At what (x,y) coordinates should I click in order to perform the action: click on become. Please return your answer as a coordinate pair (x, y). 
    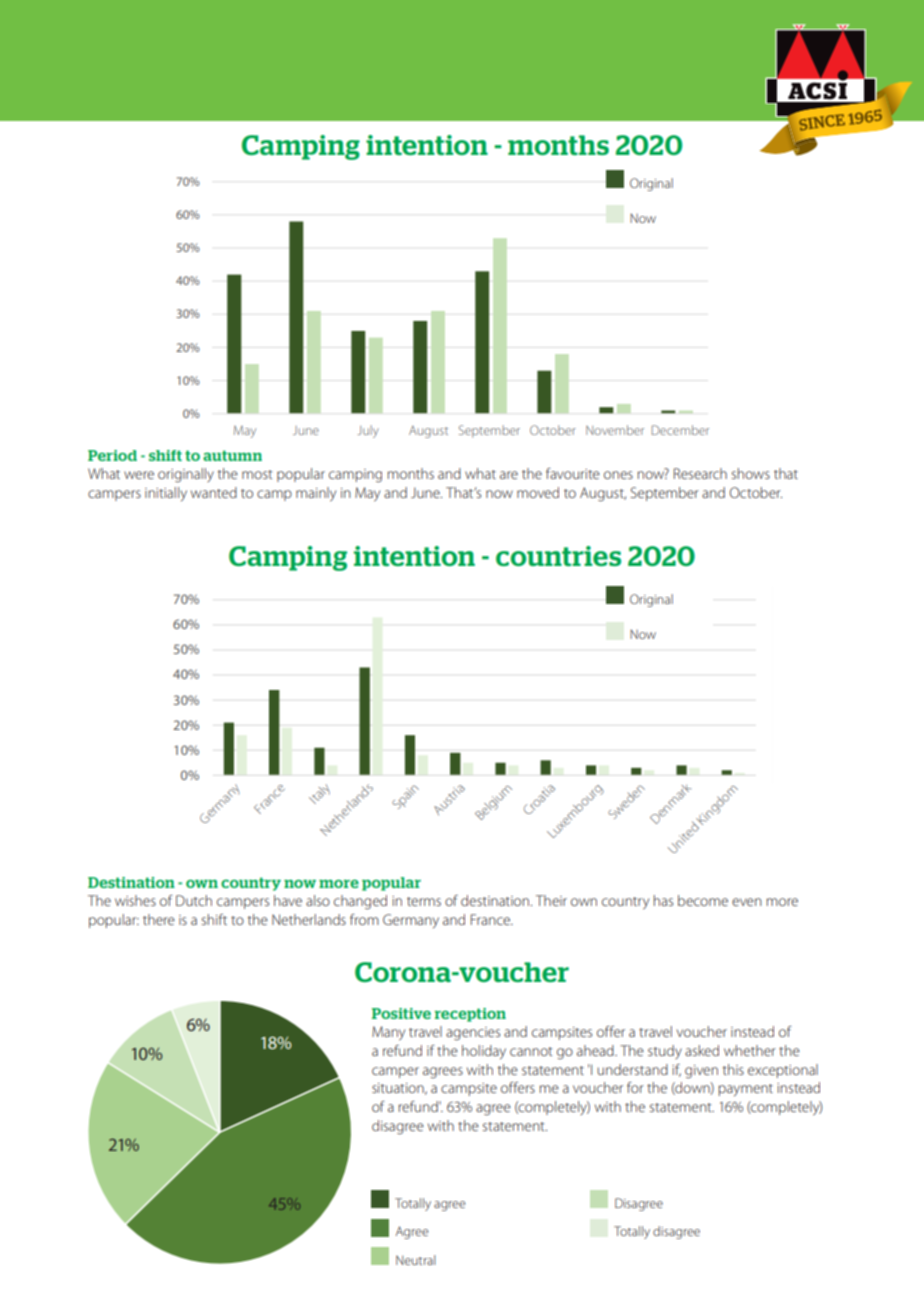
    Looking at the image, I should click on (703, 900).
